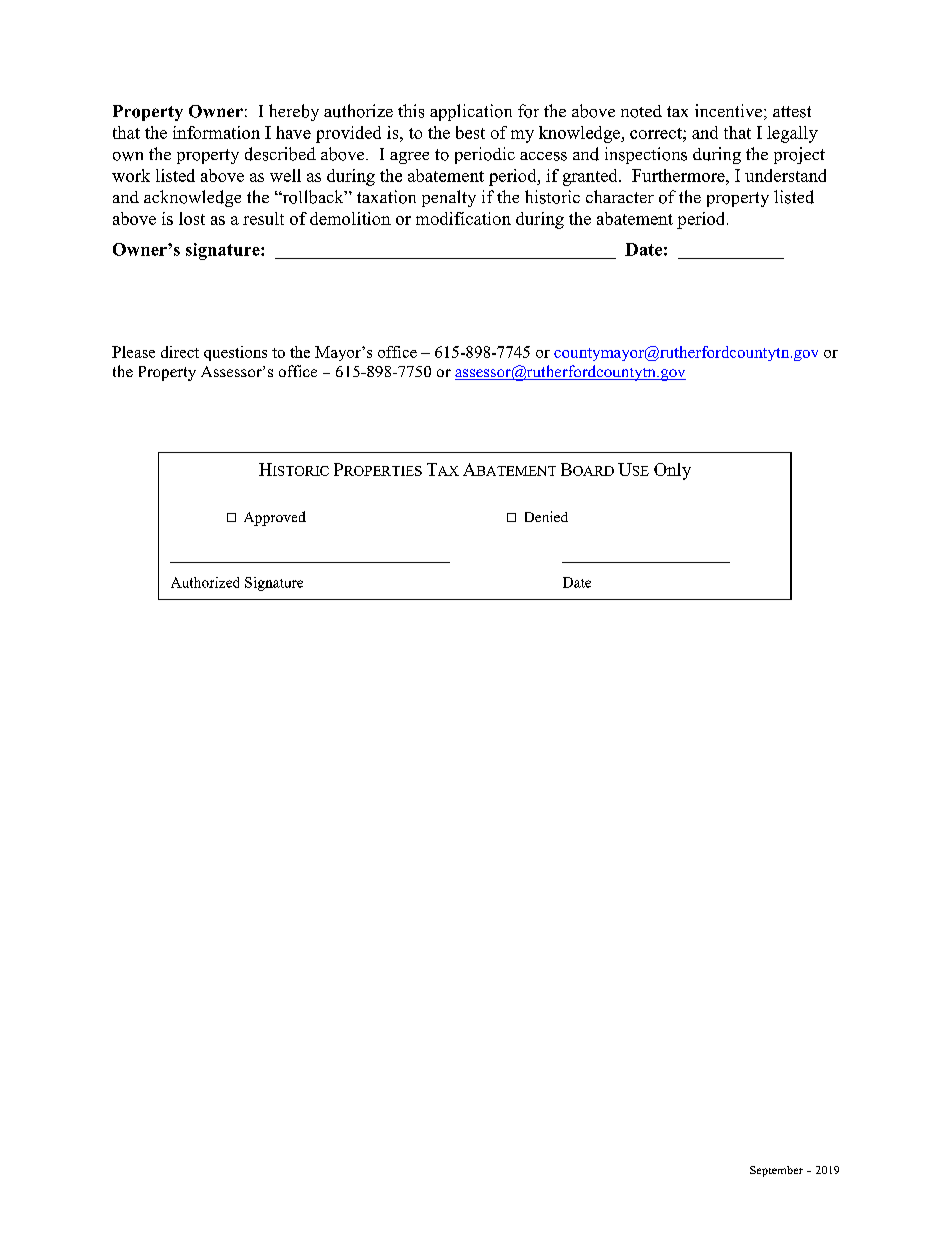 The width and height of the screenshot is (952, 1233). What do you see at coordinates (776, 1171) in the screenshot?
I see `September` at bounding box center [776, 1171].
